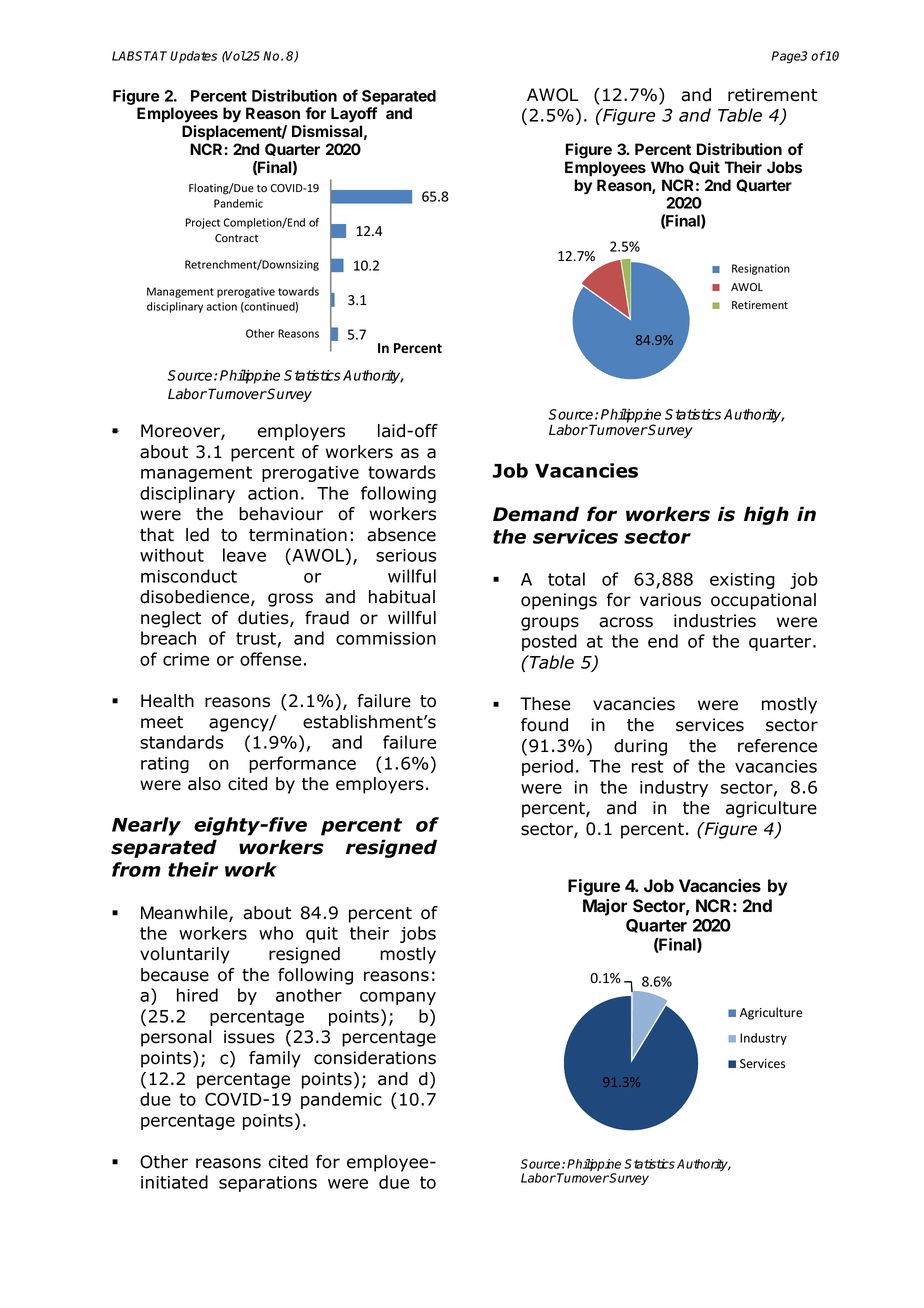 This image has width=924, height=1308. Describe the element at coordinates (354, 115) in the image. I see `Layoff` at that location.
